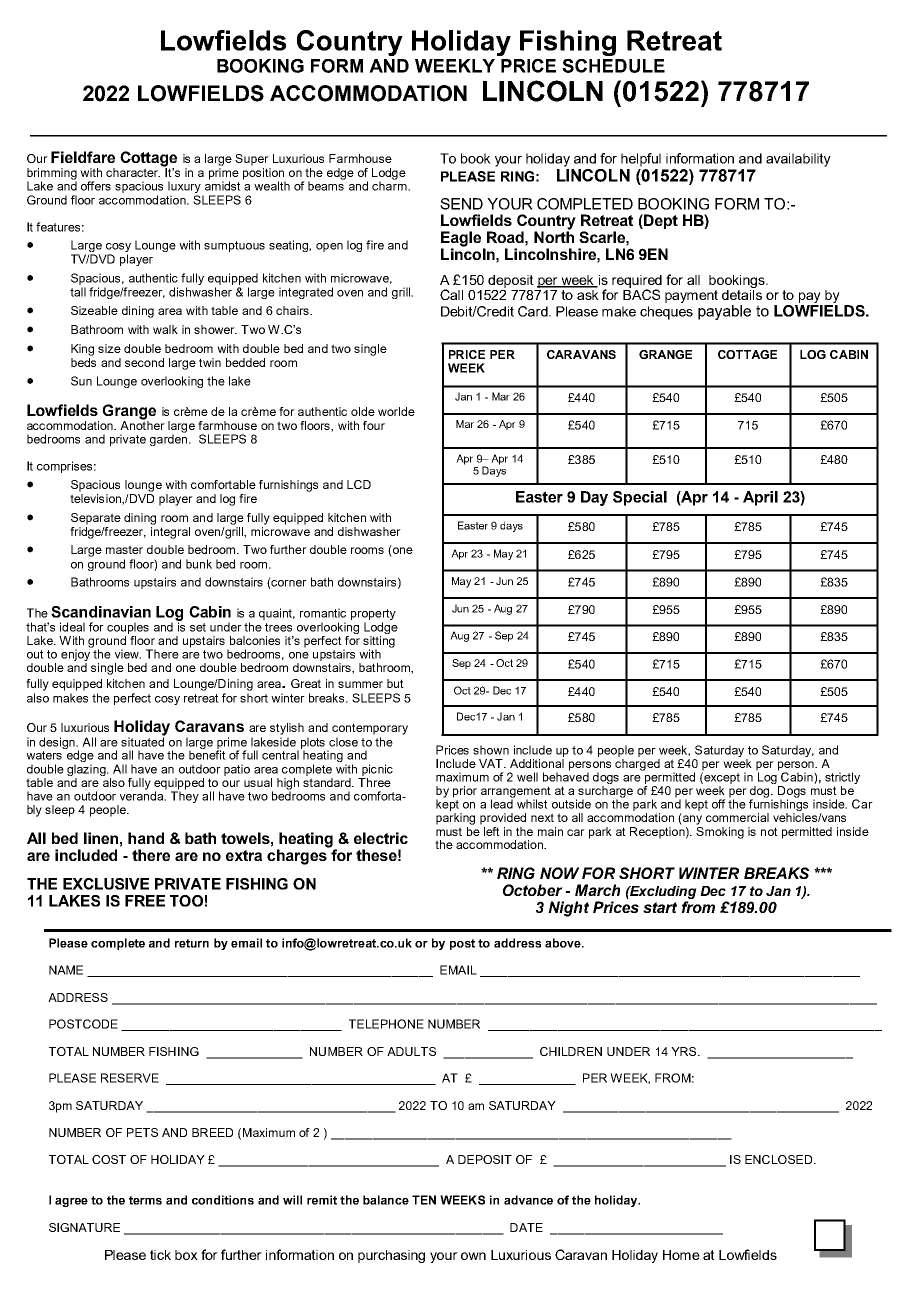 The image size is (924, 1308). What do you see at coordinates (637, 765) in the screenshot?
I see `charged` at bounding box center [637, 765].
